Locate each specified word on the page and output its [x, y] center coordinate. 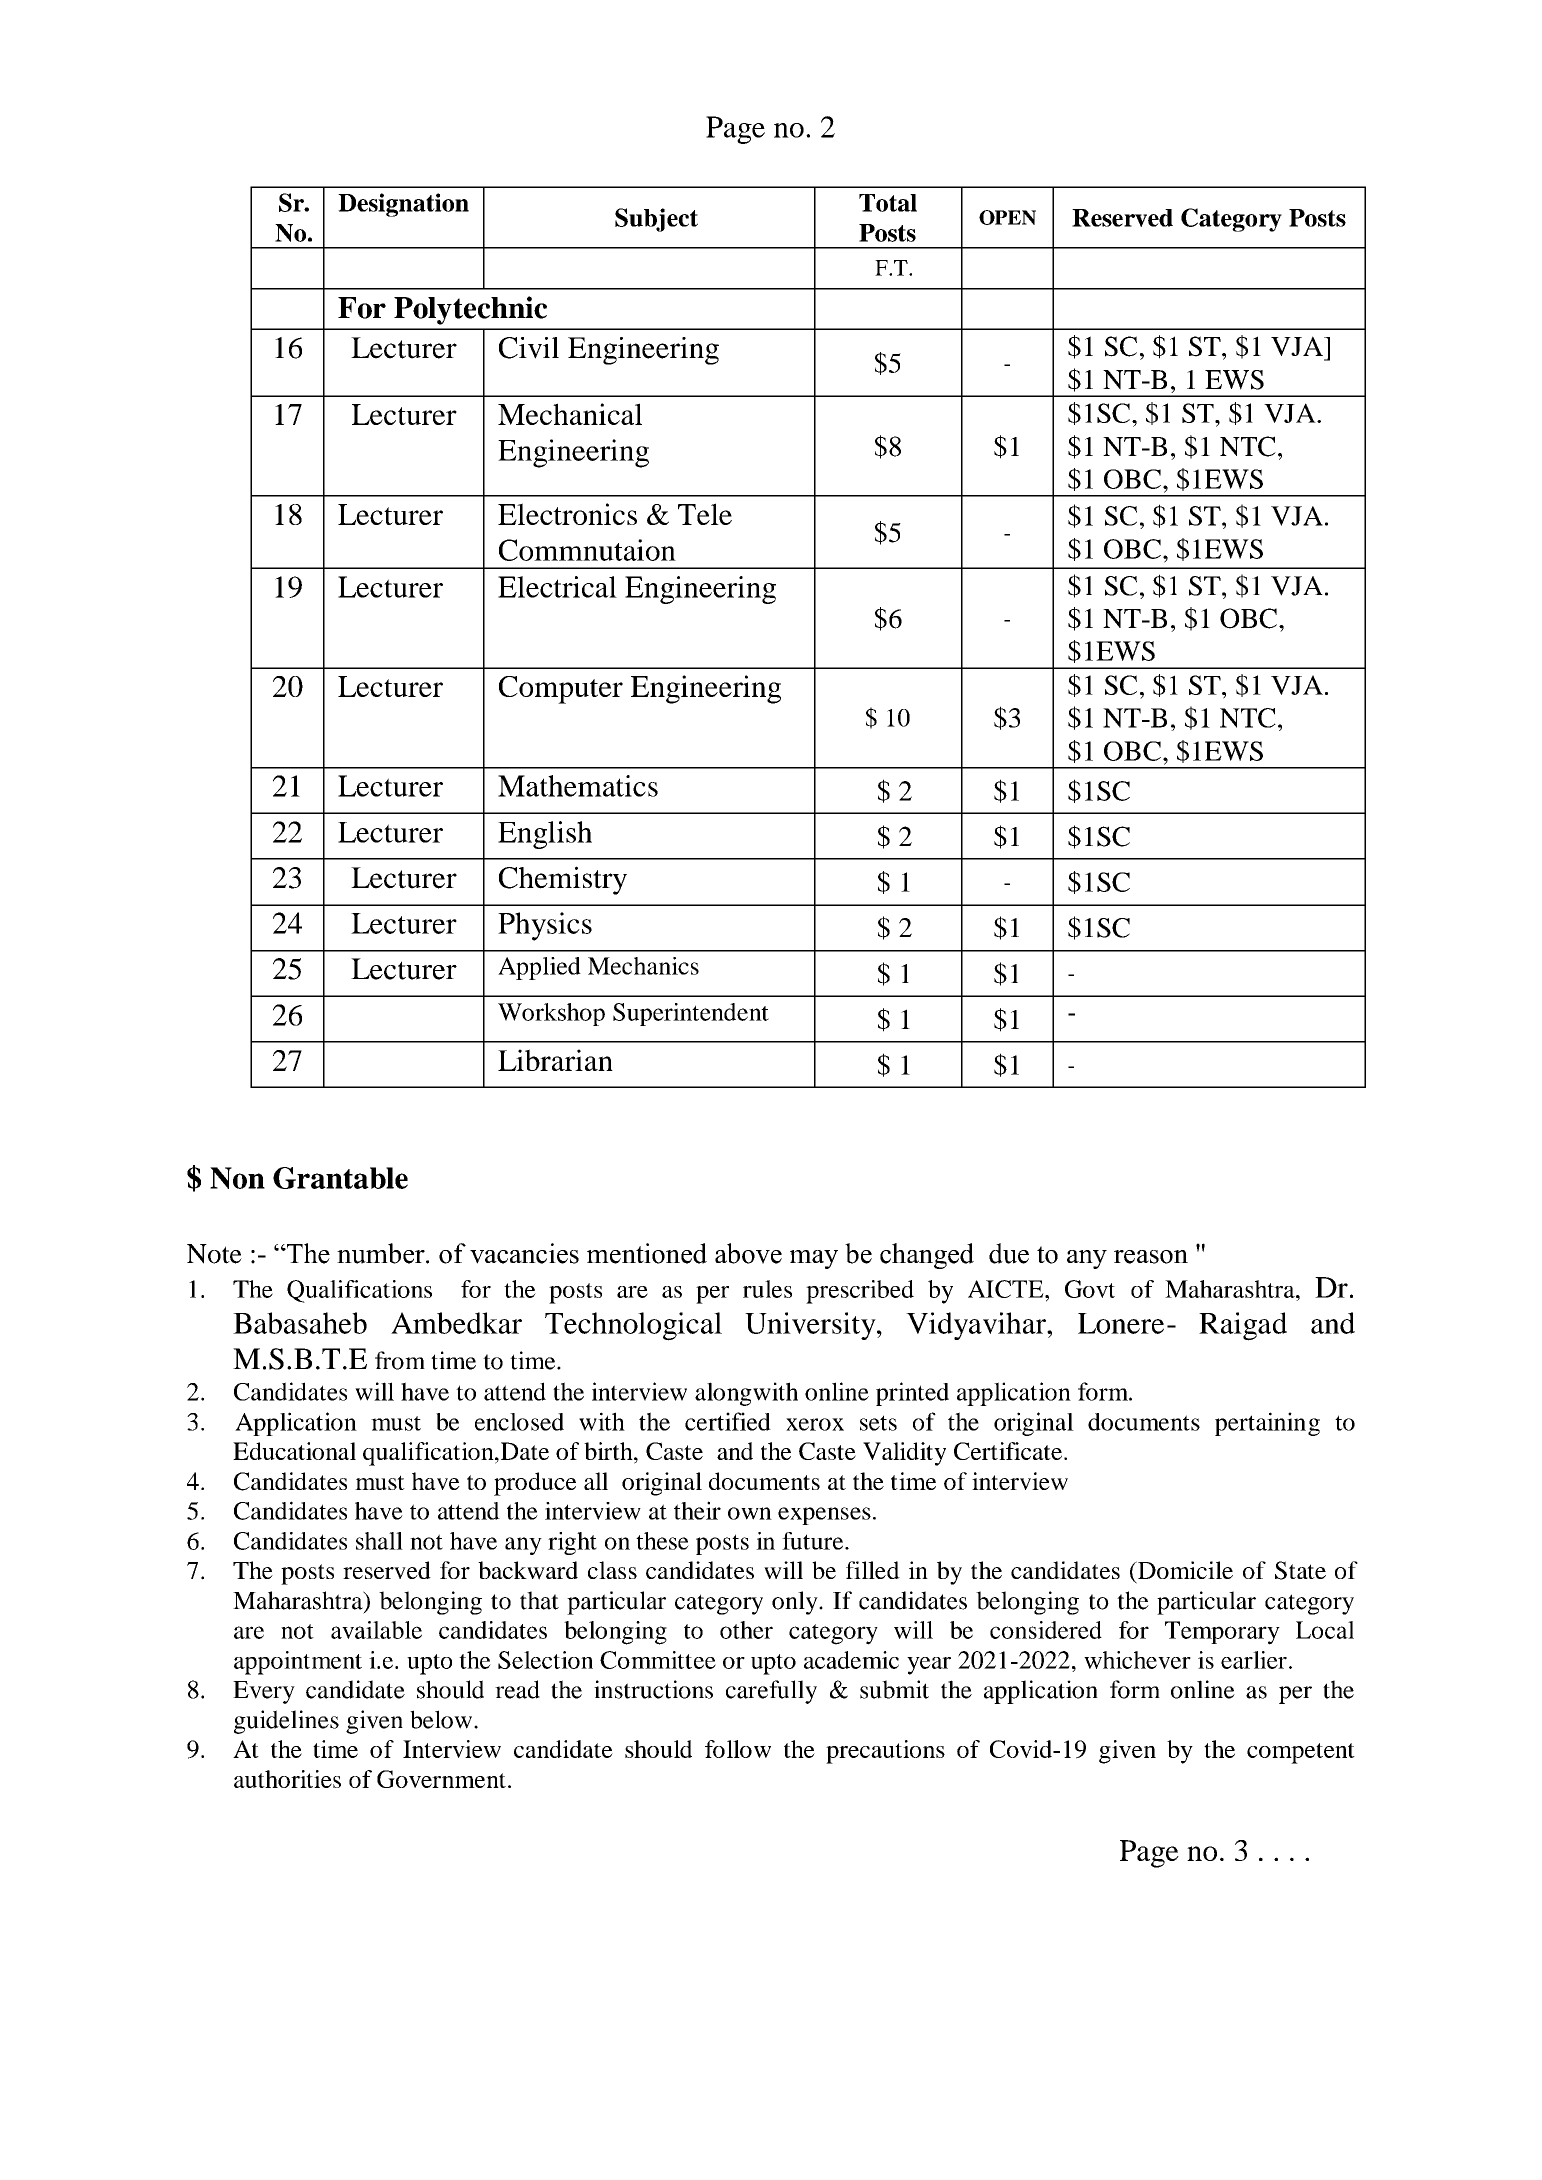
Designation [403, 205]
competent [1301, 1753]
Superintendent [691, 1014]
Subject [656, 220]
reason [1151, 1257]
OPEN [1007, 217]
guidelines [286, 1722]
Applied [539, 968]
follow [738, 1749]
